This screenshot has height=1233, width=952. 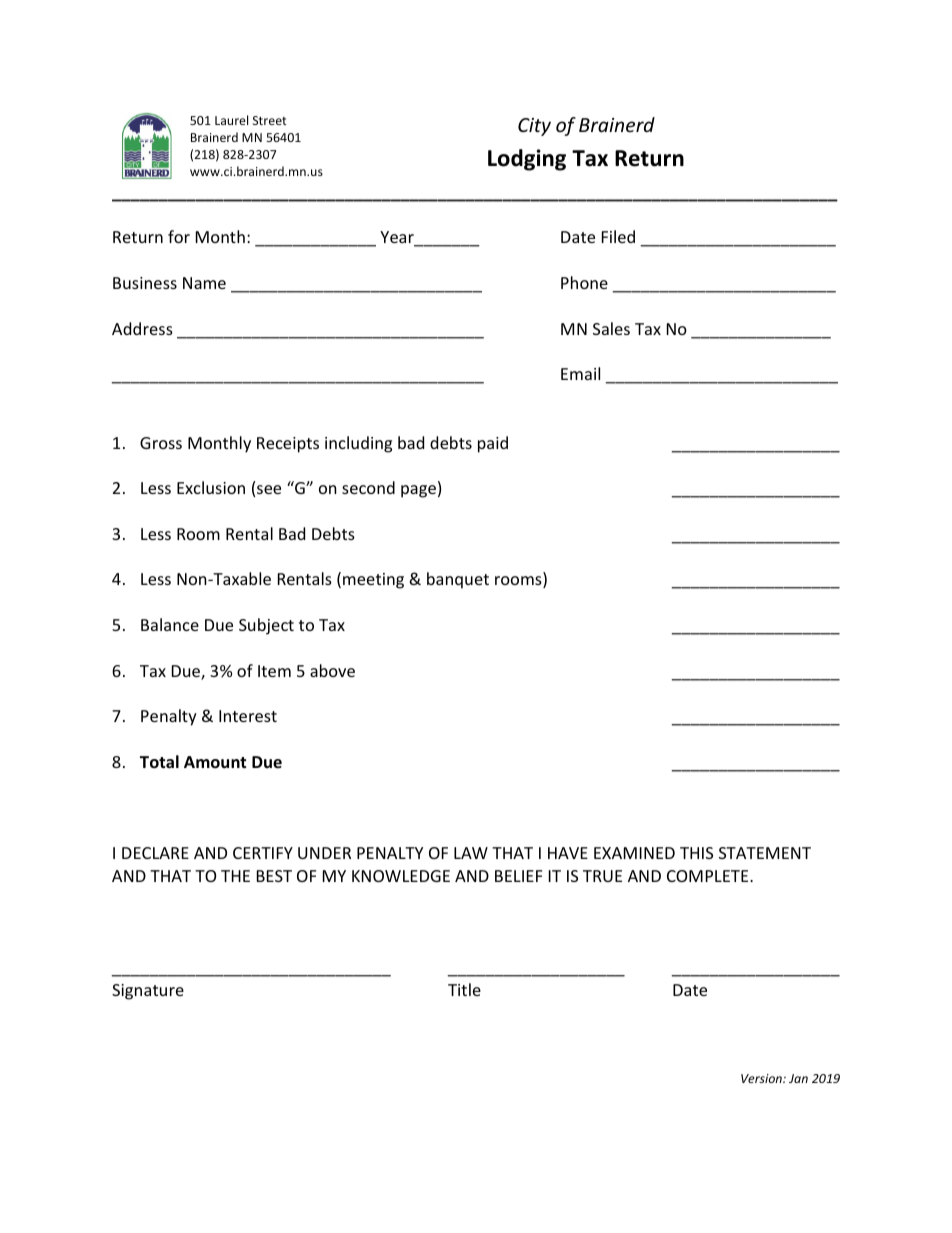 I want to click on Amount, so click(x=215, y=762).
